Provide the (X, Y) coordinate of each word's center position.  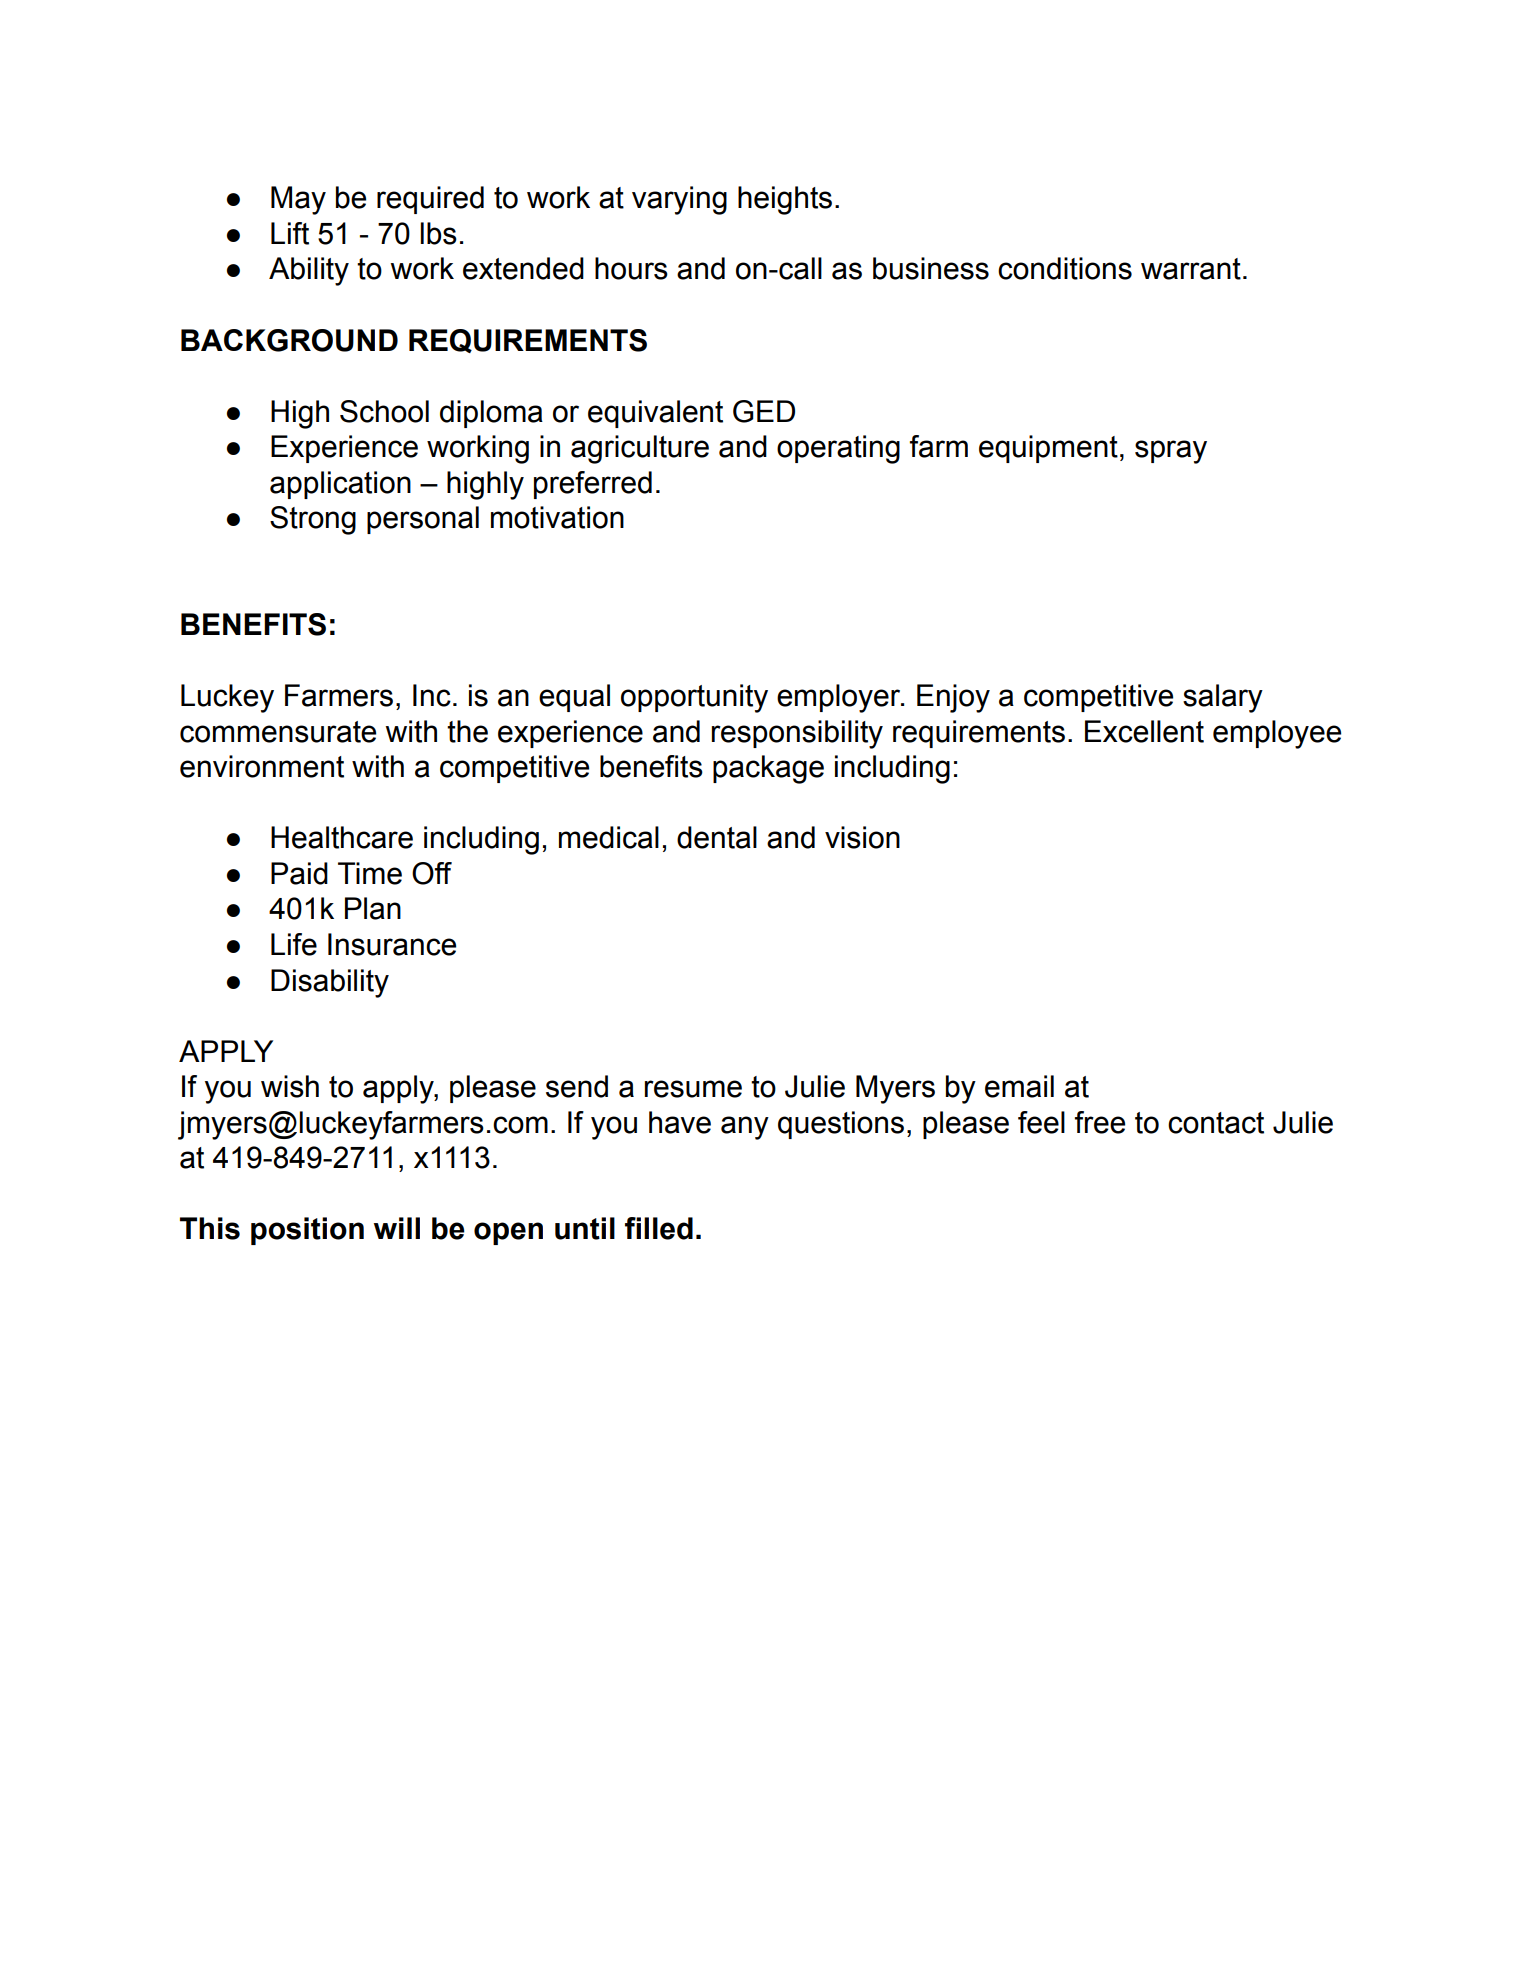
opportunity (694, 698)
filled (659, 1228)
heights (785, 200)
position (307, 1231)
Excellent (1144, 731)
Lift (290, 233)
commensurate (278, 732)
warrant (1191, 269)
